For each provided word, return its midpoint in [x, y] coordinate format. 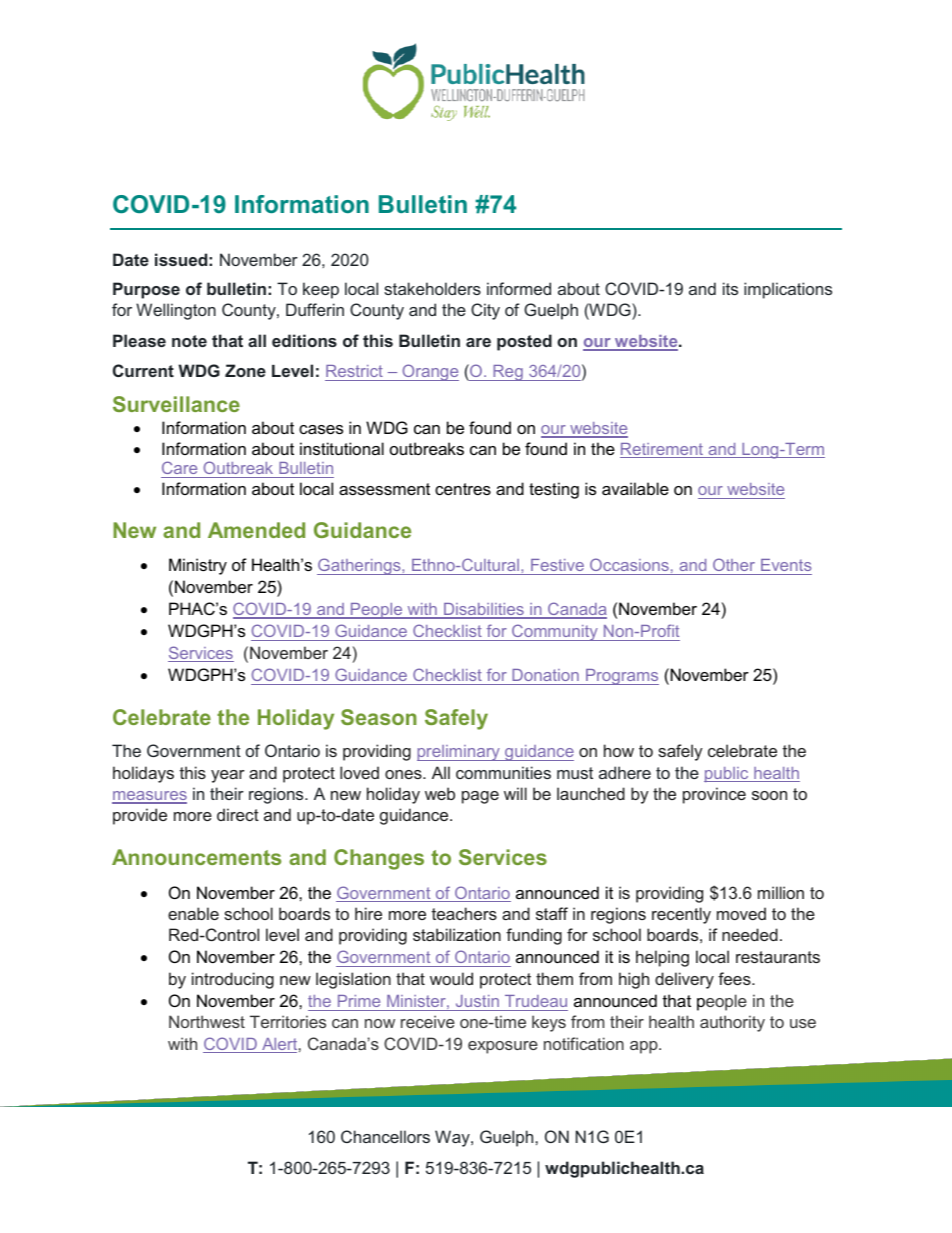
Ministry [198, 566]
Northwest [207, 1021]
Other [734, 566]
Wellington [176, 311]
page [480, 797]
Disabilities [484, 610]
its [730, 288]
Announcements [196, 857]
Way [453, 1138]
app [645, 1047]
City [485, 311]
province [714, 795]
